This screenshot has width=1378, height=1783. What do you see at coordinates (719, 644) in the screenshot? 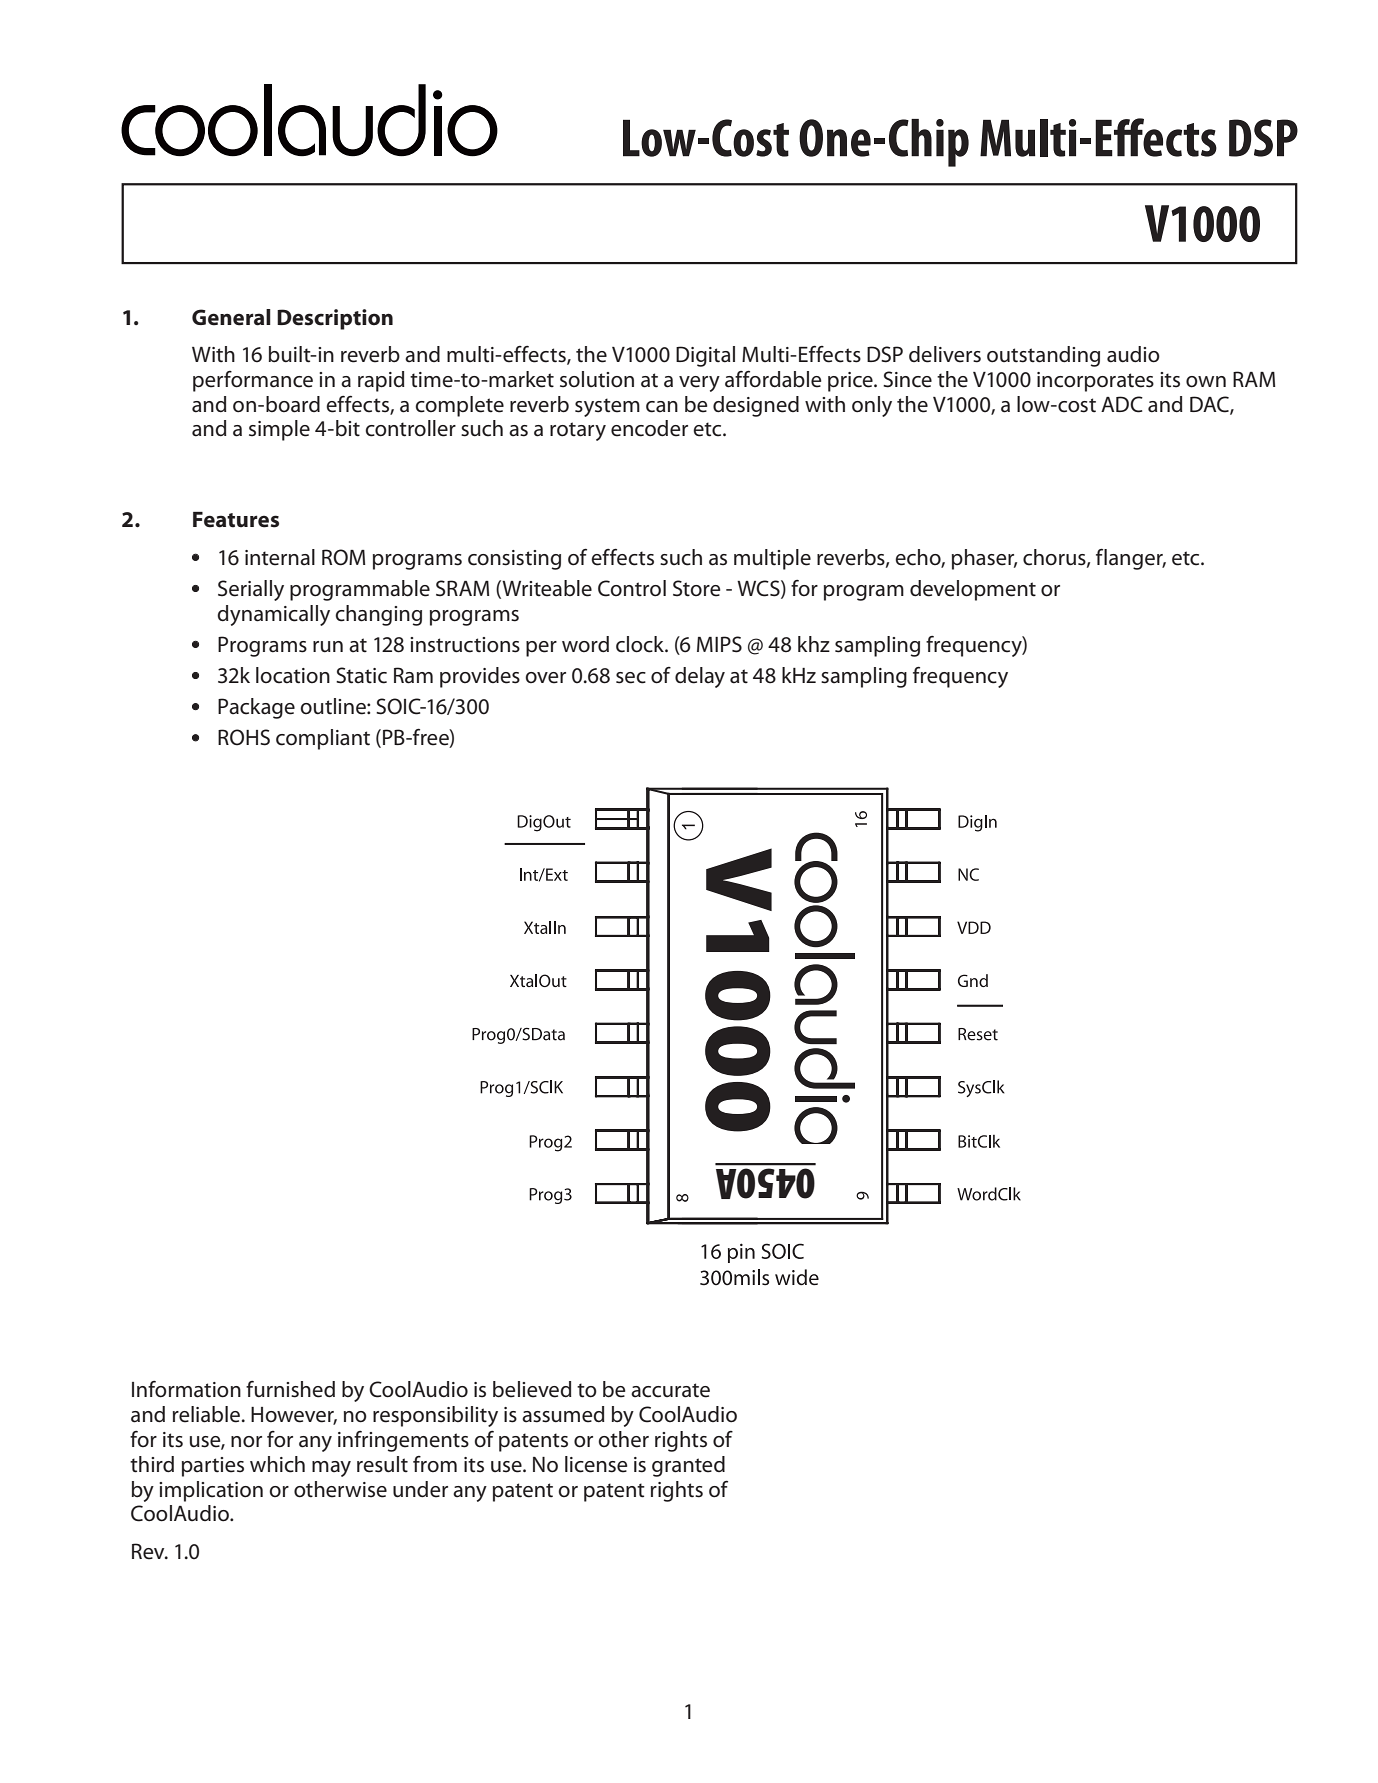
I see `MIPS` at bounding box center [719, 644].
